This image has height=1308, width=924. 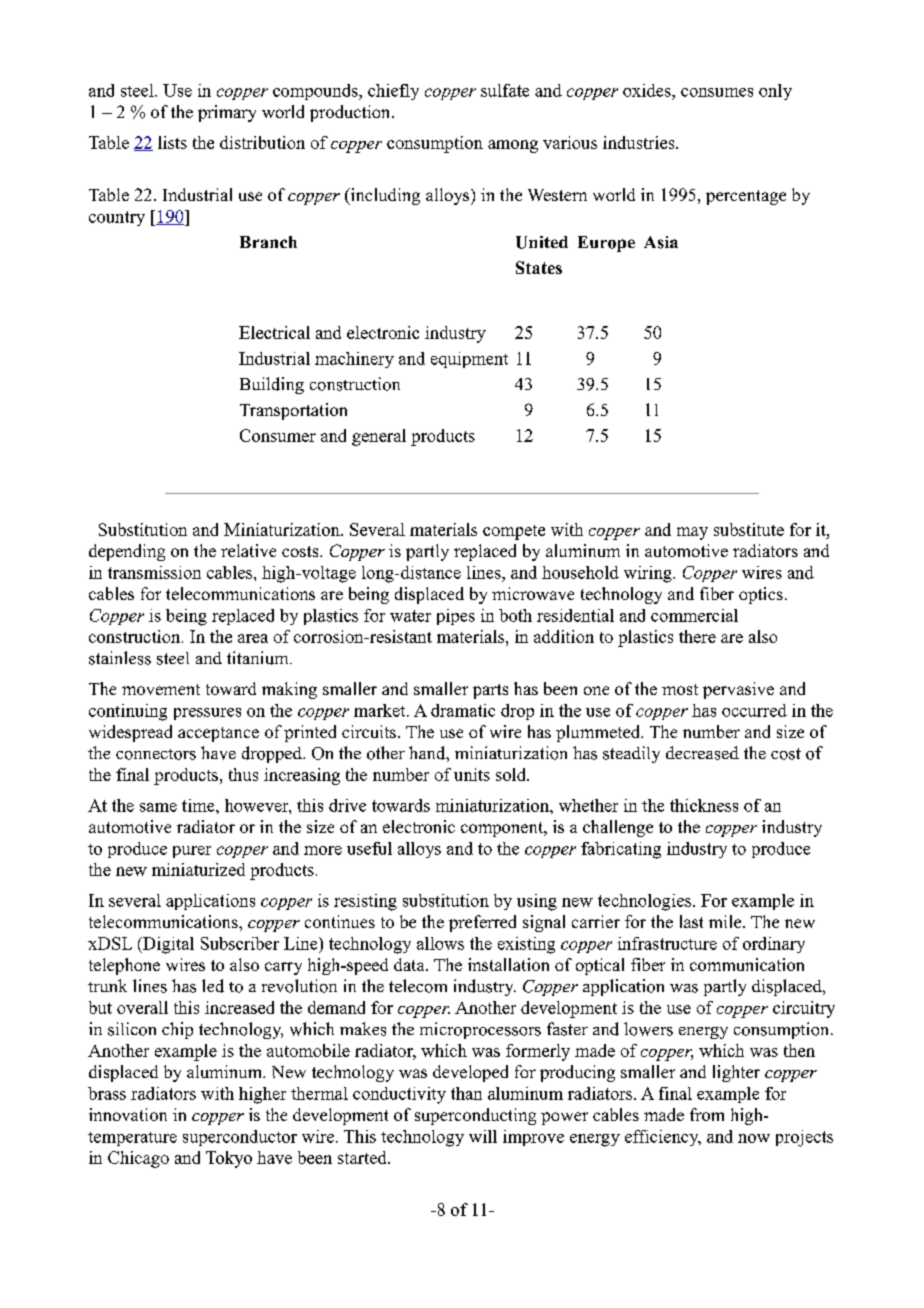 I want to click on lists, so click(x=172, y=142).
